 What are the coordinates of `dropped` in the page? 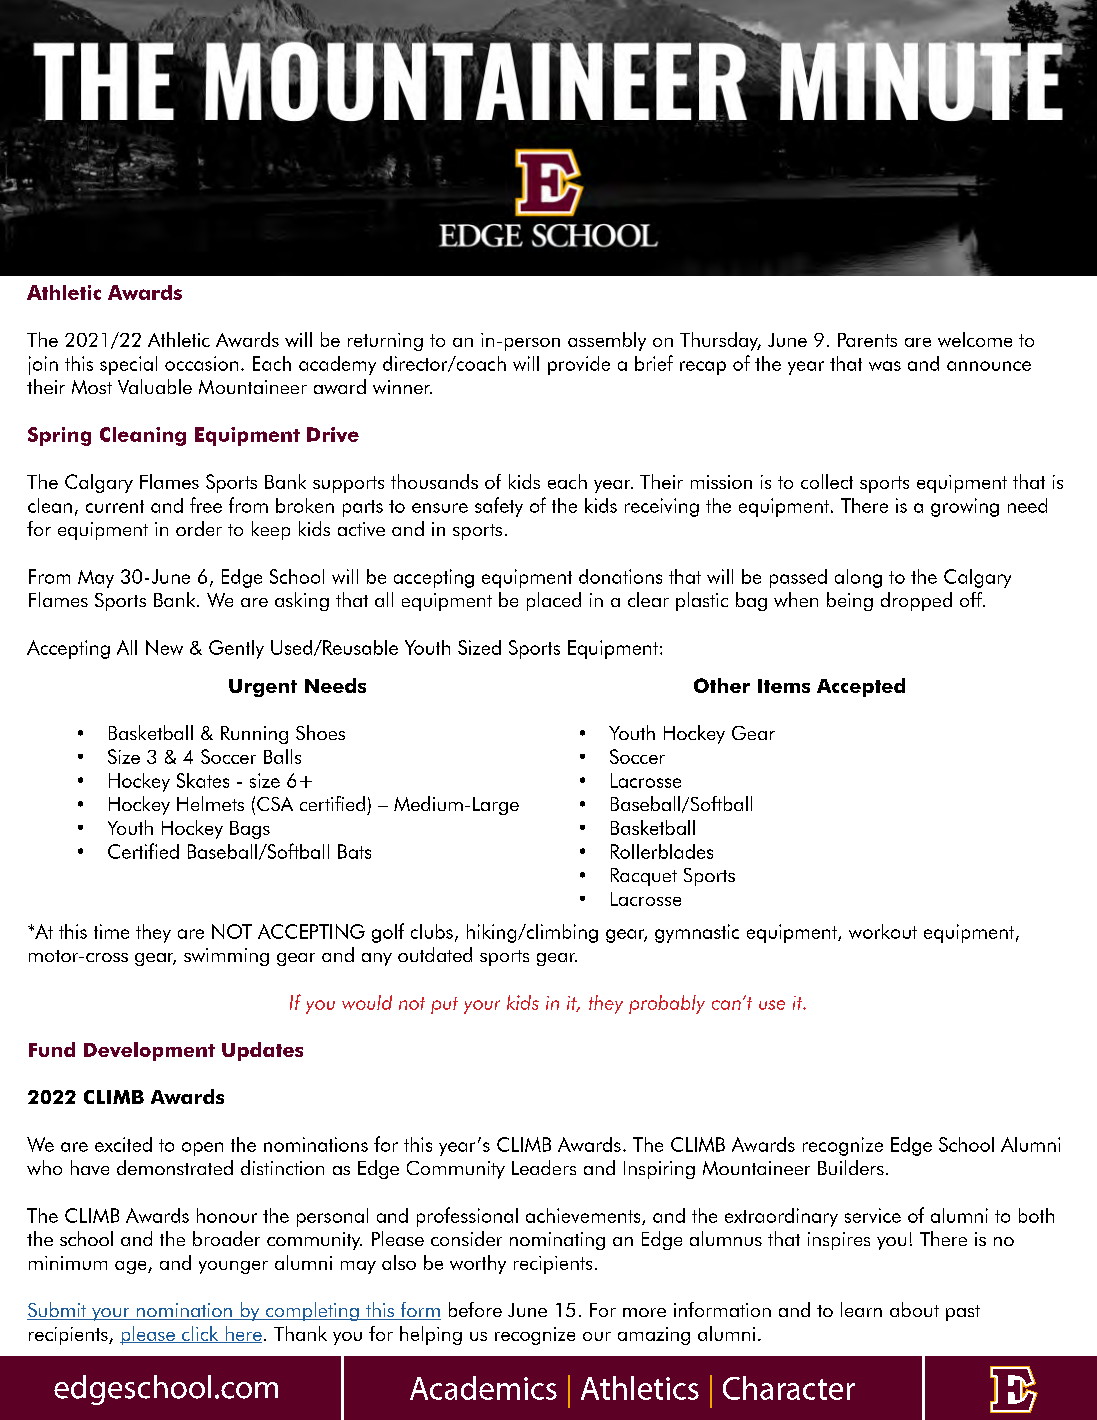 It's located at (916, 601).
